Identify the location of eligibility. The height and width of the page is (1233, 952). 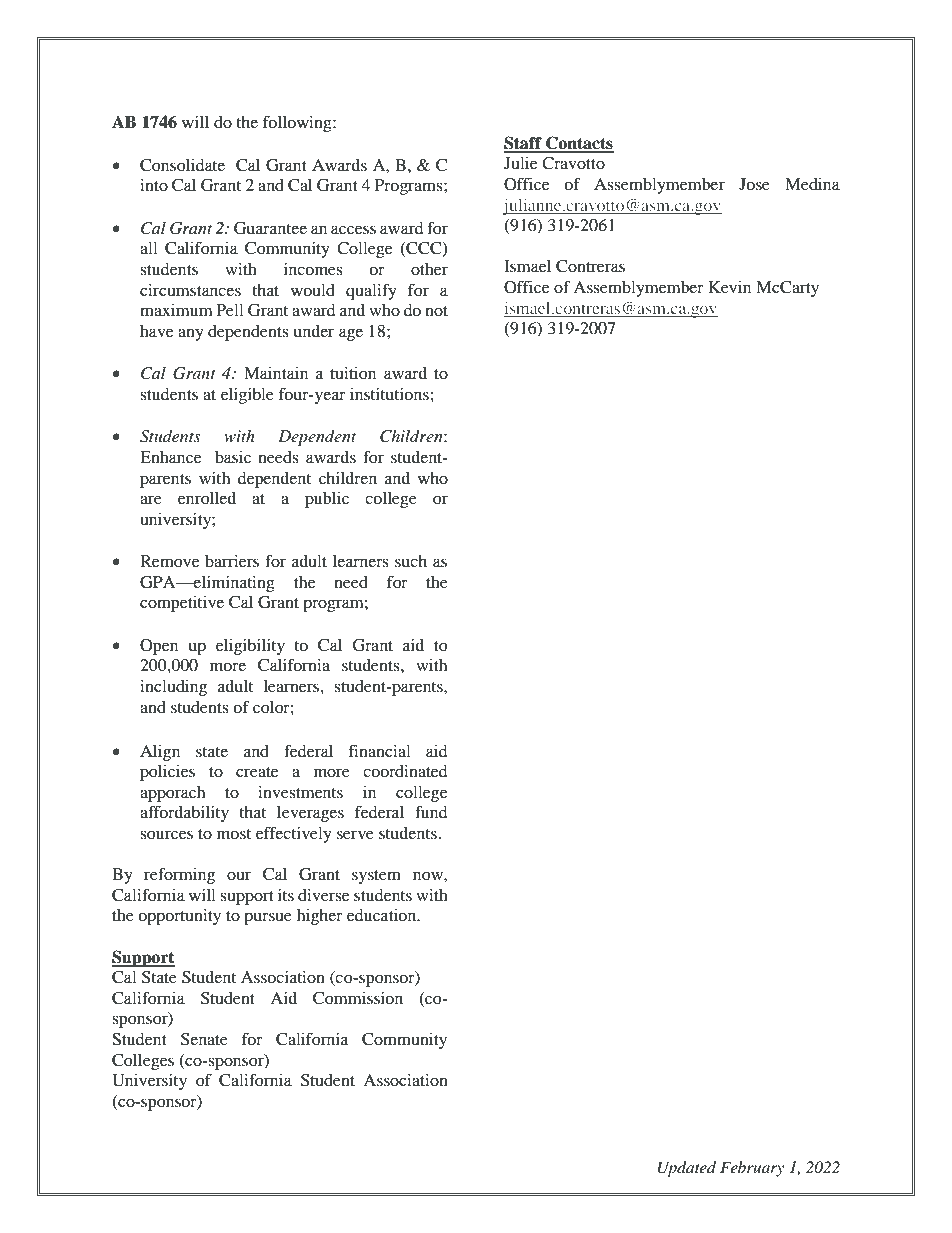
(250, 647).
